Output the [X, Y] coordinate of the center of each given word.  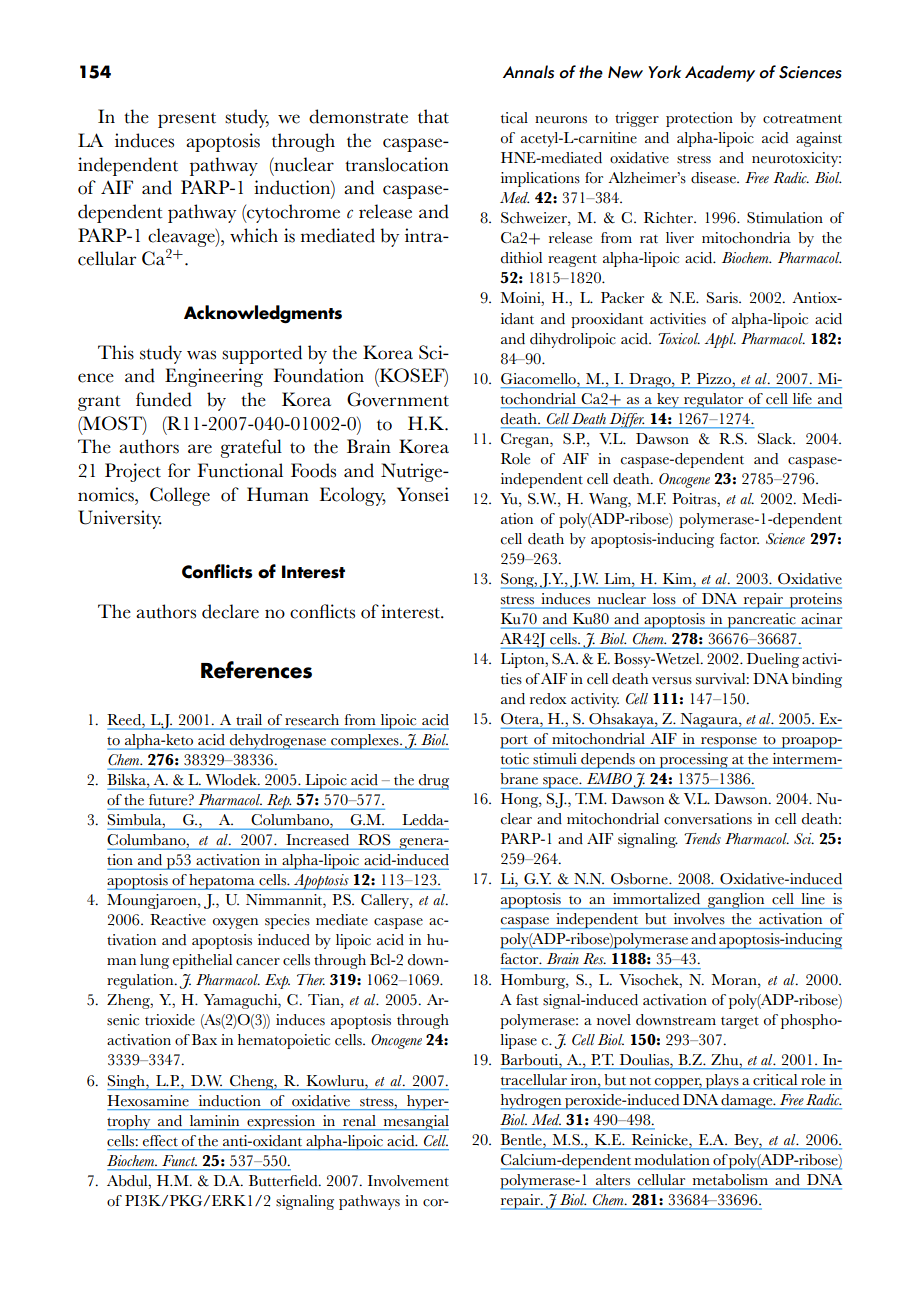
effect [160, 1140]
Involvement [408, 1181]
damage [747, 1102]
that [433, 116]
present [187, 120]
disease [714, 178]
